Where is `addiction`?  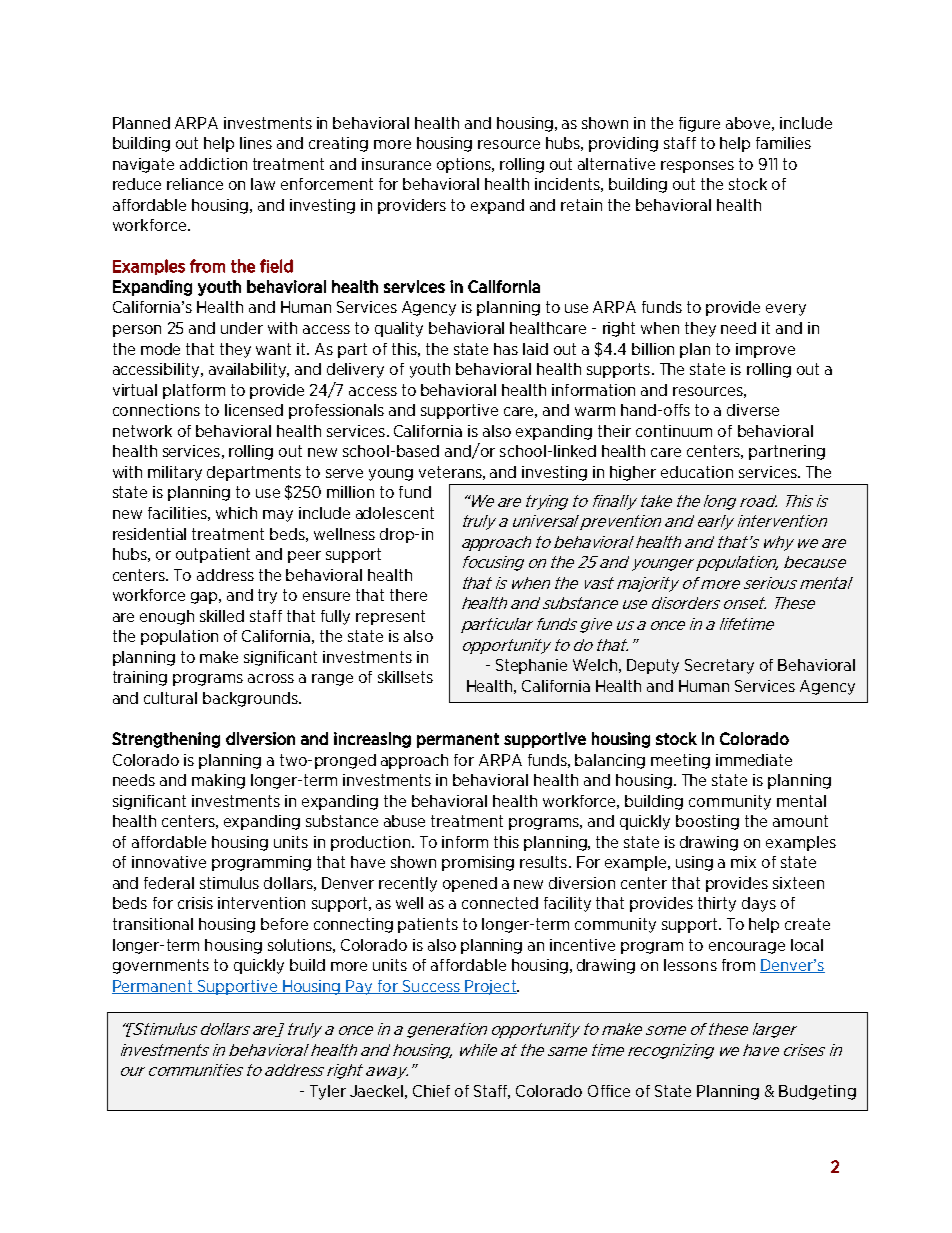 addiction is located at coordinates (213, 164).
